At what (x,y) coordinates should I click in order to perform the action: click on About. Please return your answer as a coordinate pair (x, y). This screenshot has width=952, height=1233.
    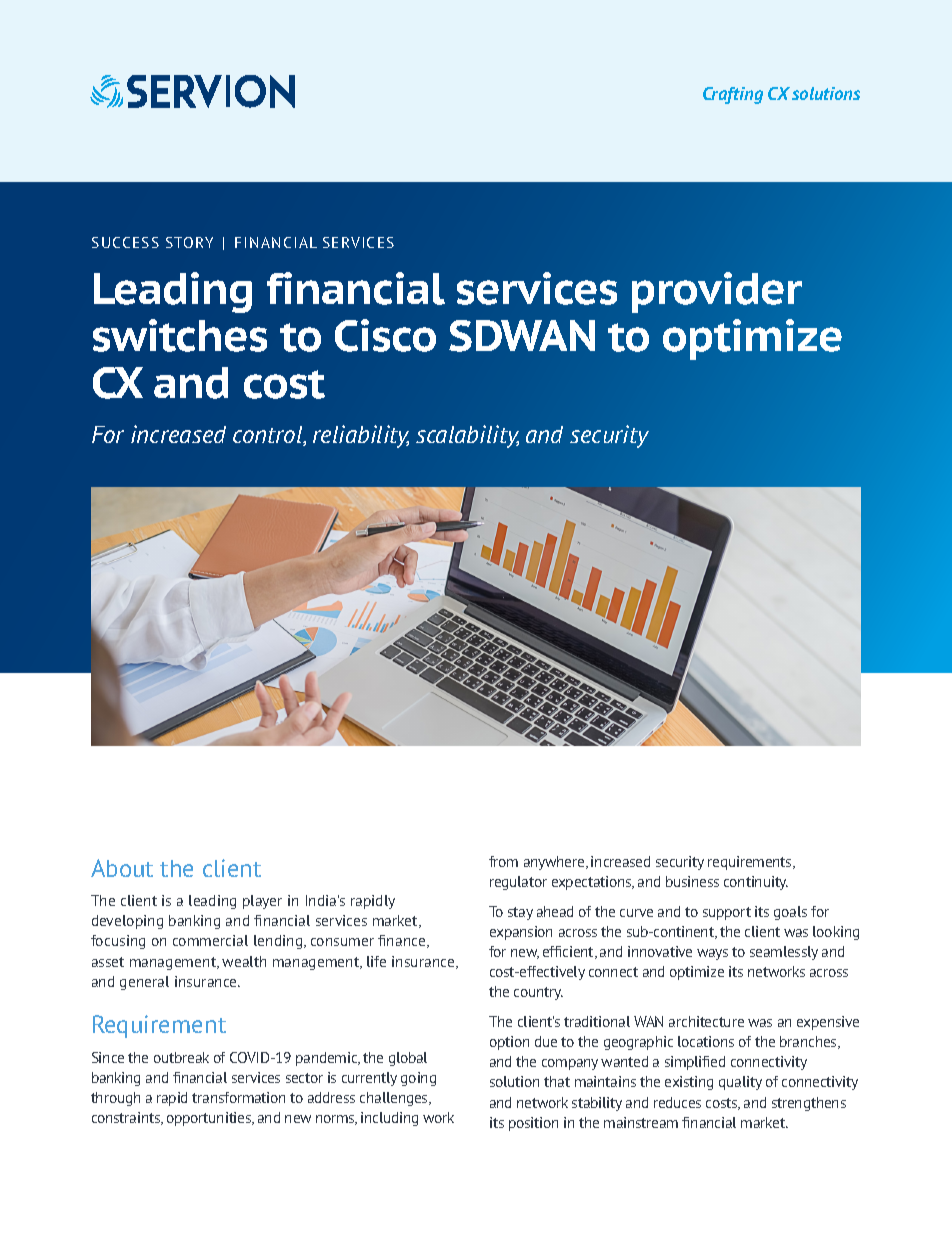
    Looking at the image, I should click on (122, 868).
